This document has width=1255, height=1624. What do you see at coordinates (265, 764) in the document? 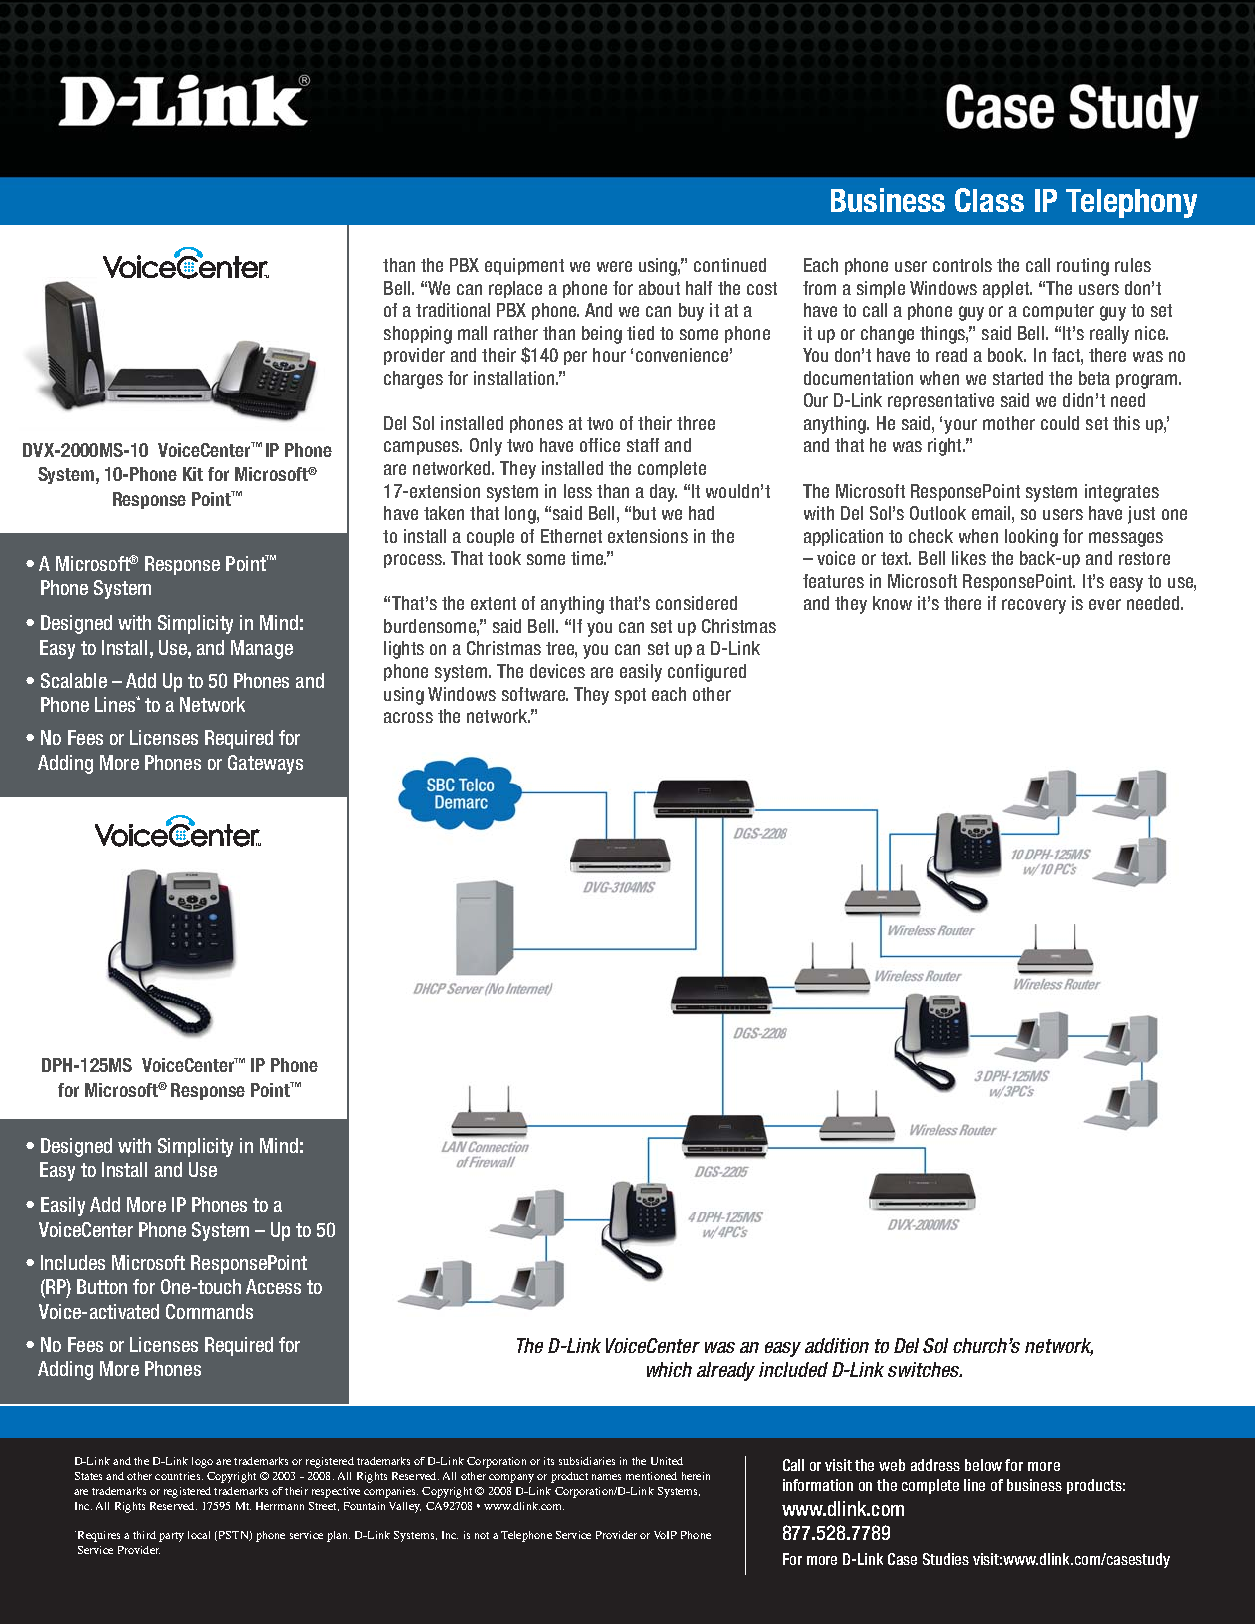
I see `Gateways` at bounding box center [265, 764].
